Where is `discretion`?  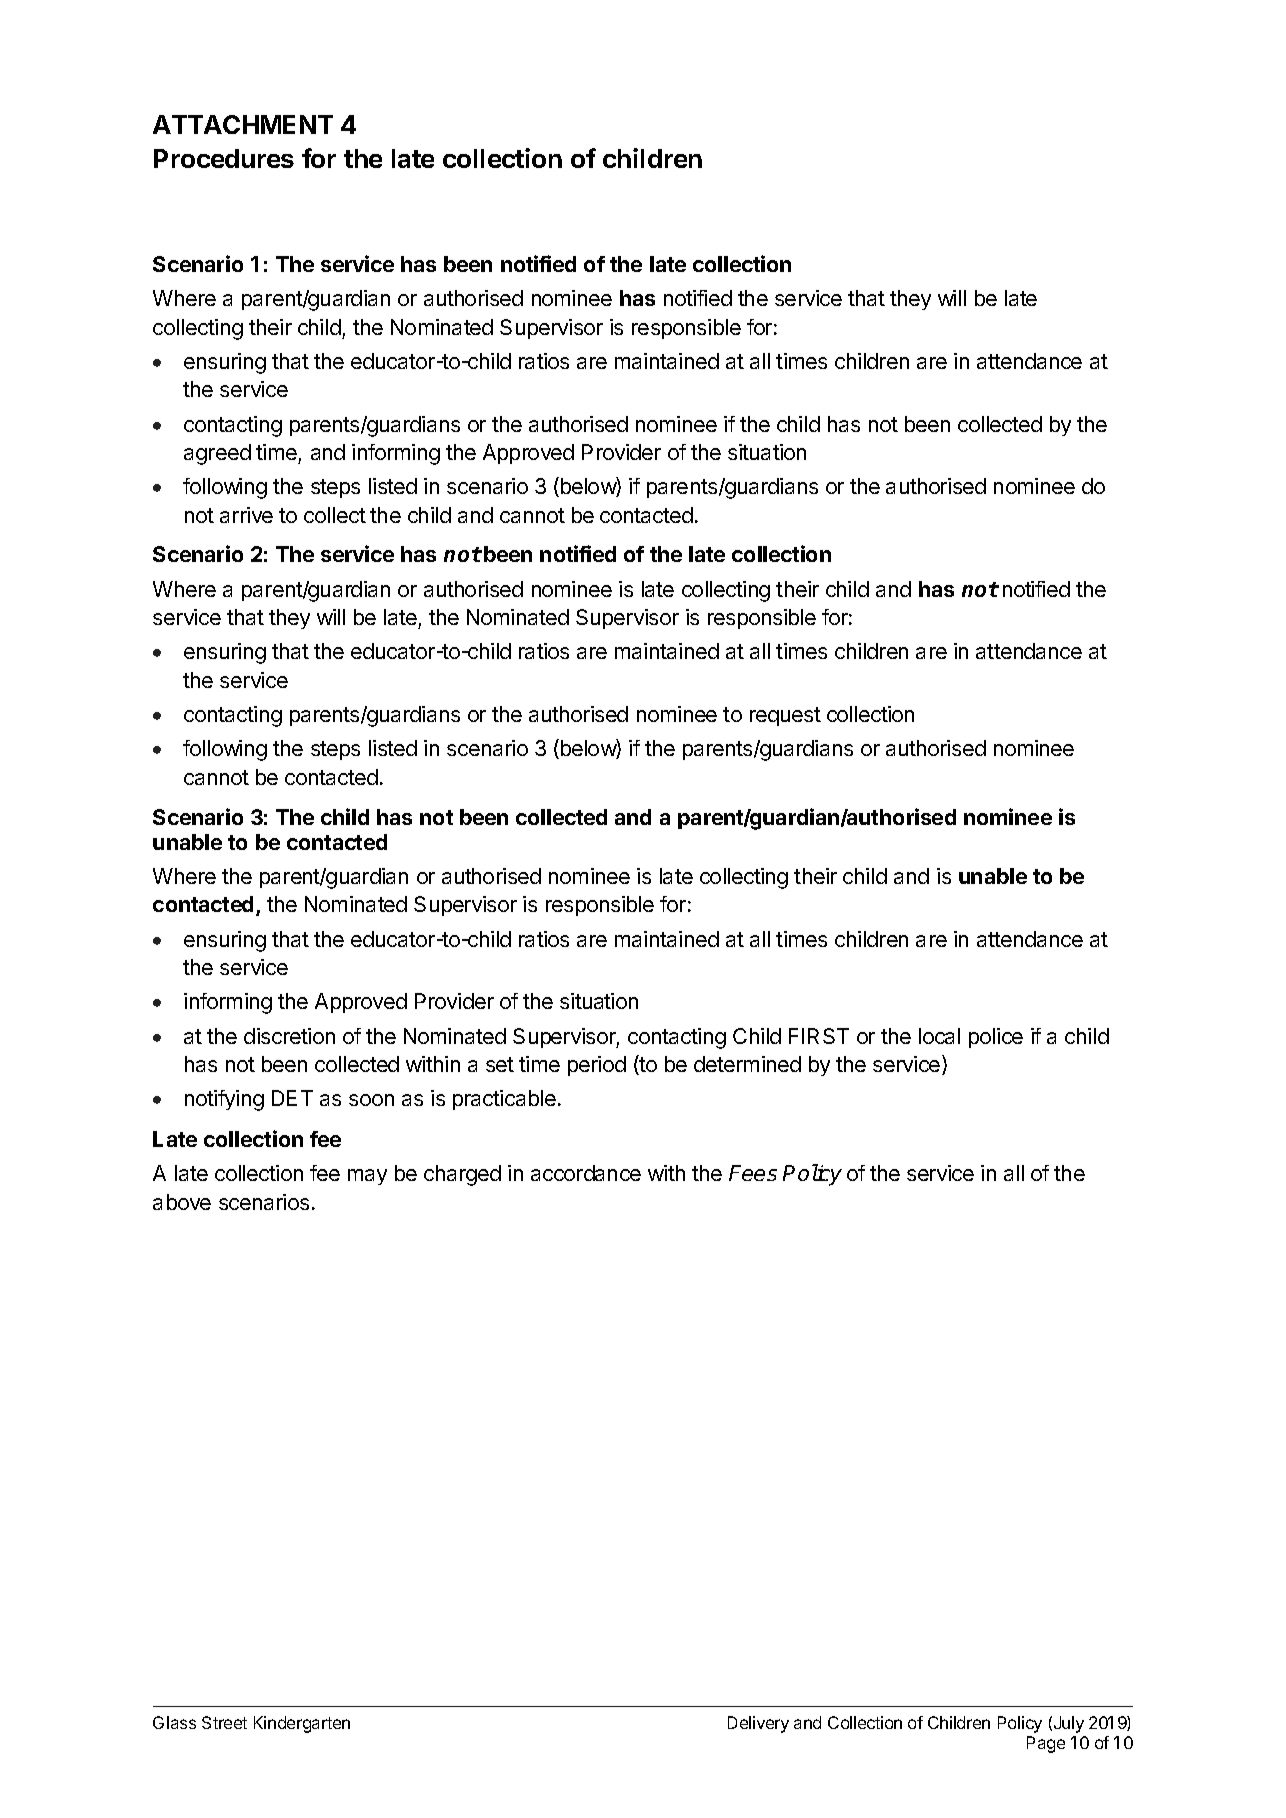 discretion is located at coordinates (289, 1036).
